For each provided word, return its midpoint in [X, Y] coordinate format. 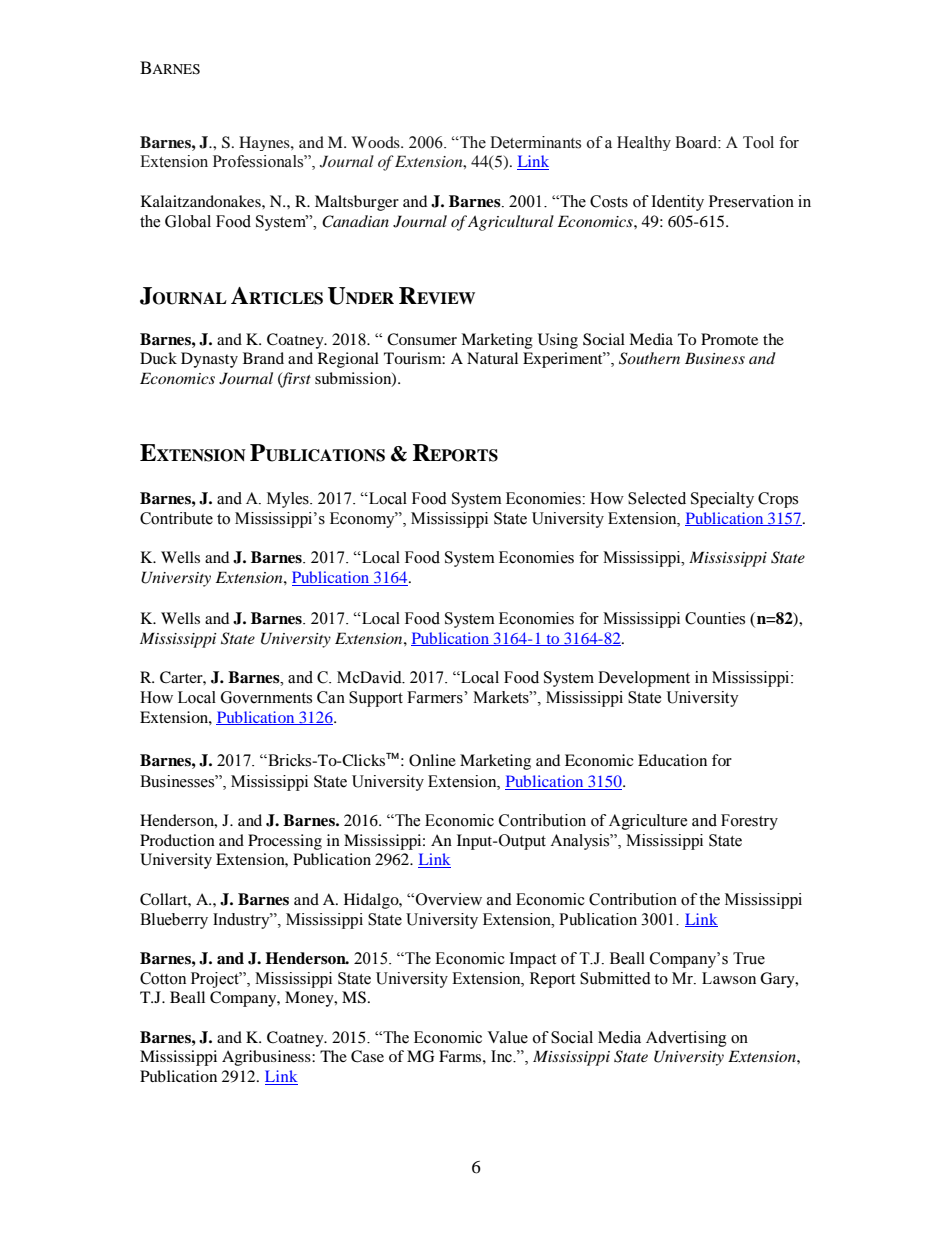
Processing [285, 842]
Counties [715, 618]
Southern [649, 358]
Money [310, 999]
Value [507, 1037]
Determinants [535, 142]
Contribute [176, 518]
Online [432, 760]
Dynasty [209, 360]
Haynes [265, 143]
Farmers [436, 697]
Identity [677, 203]
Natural [492, 358]
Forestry [749, 822]
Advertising [686, 1039]
